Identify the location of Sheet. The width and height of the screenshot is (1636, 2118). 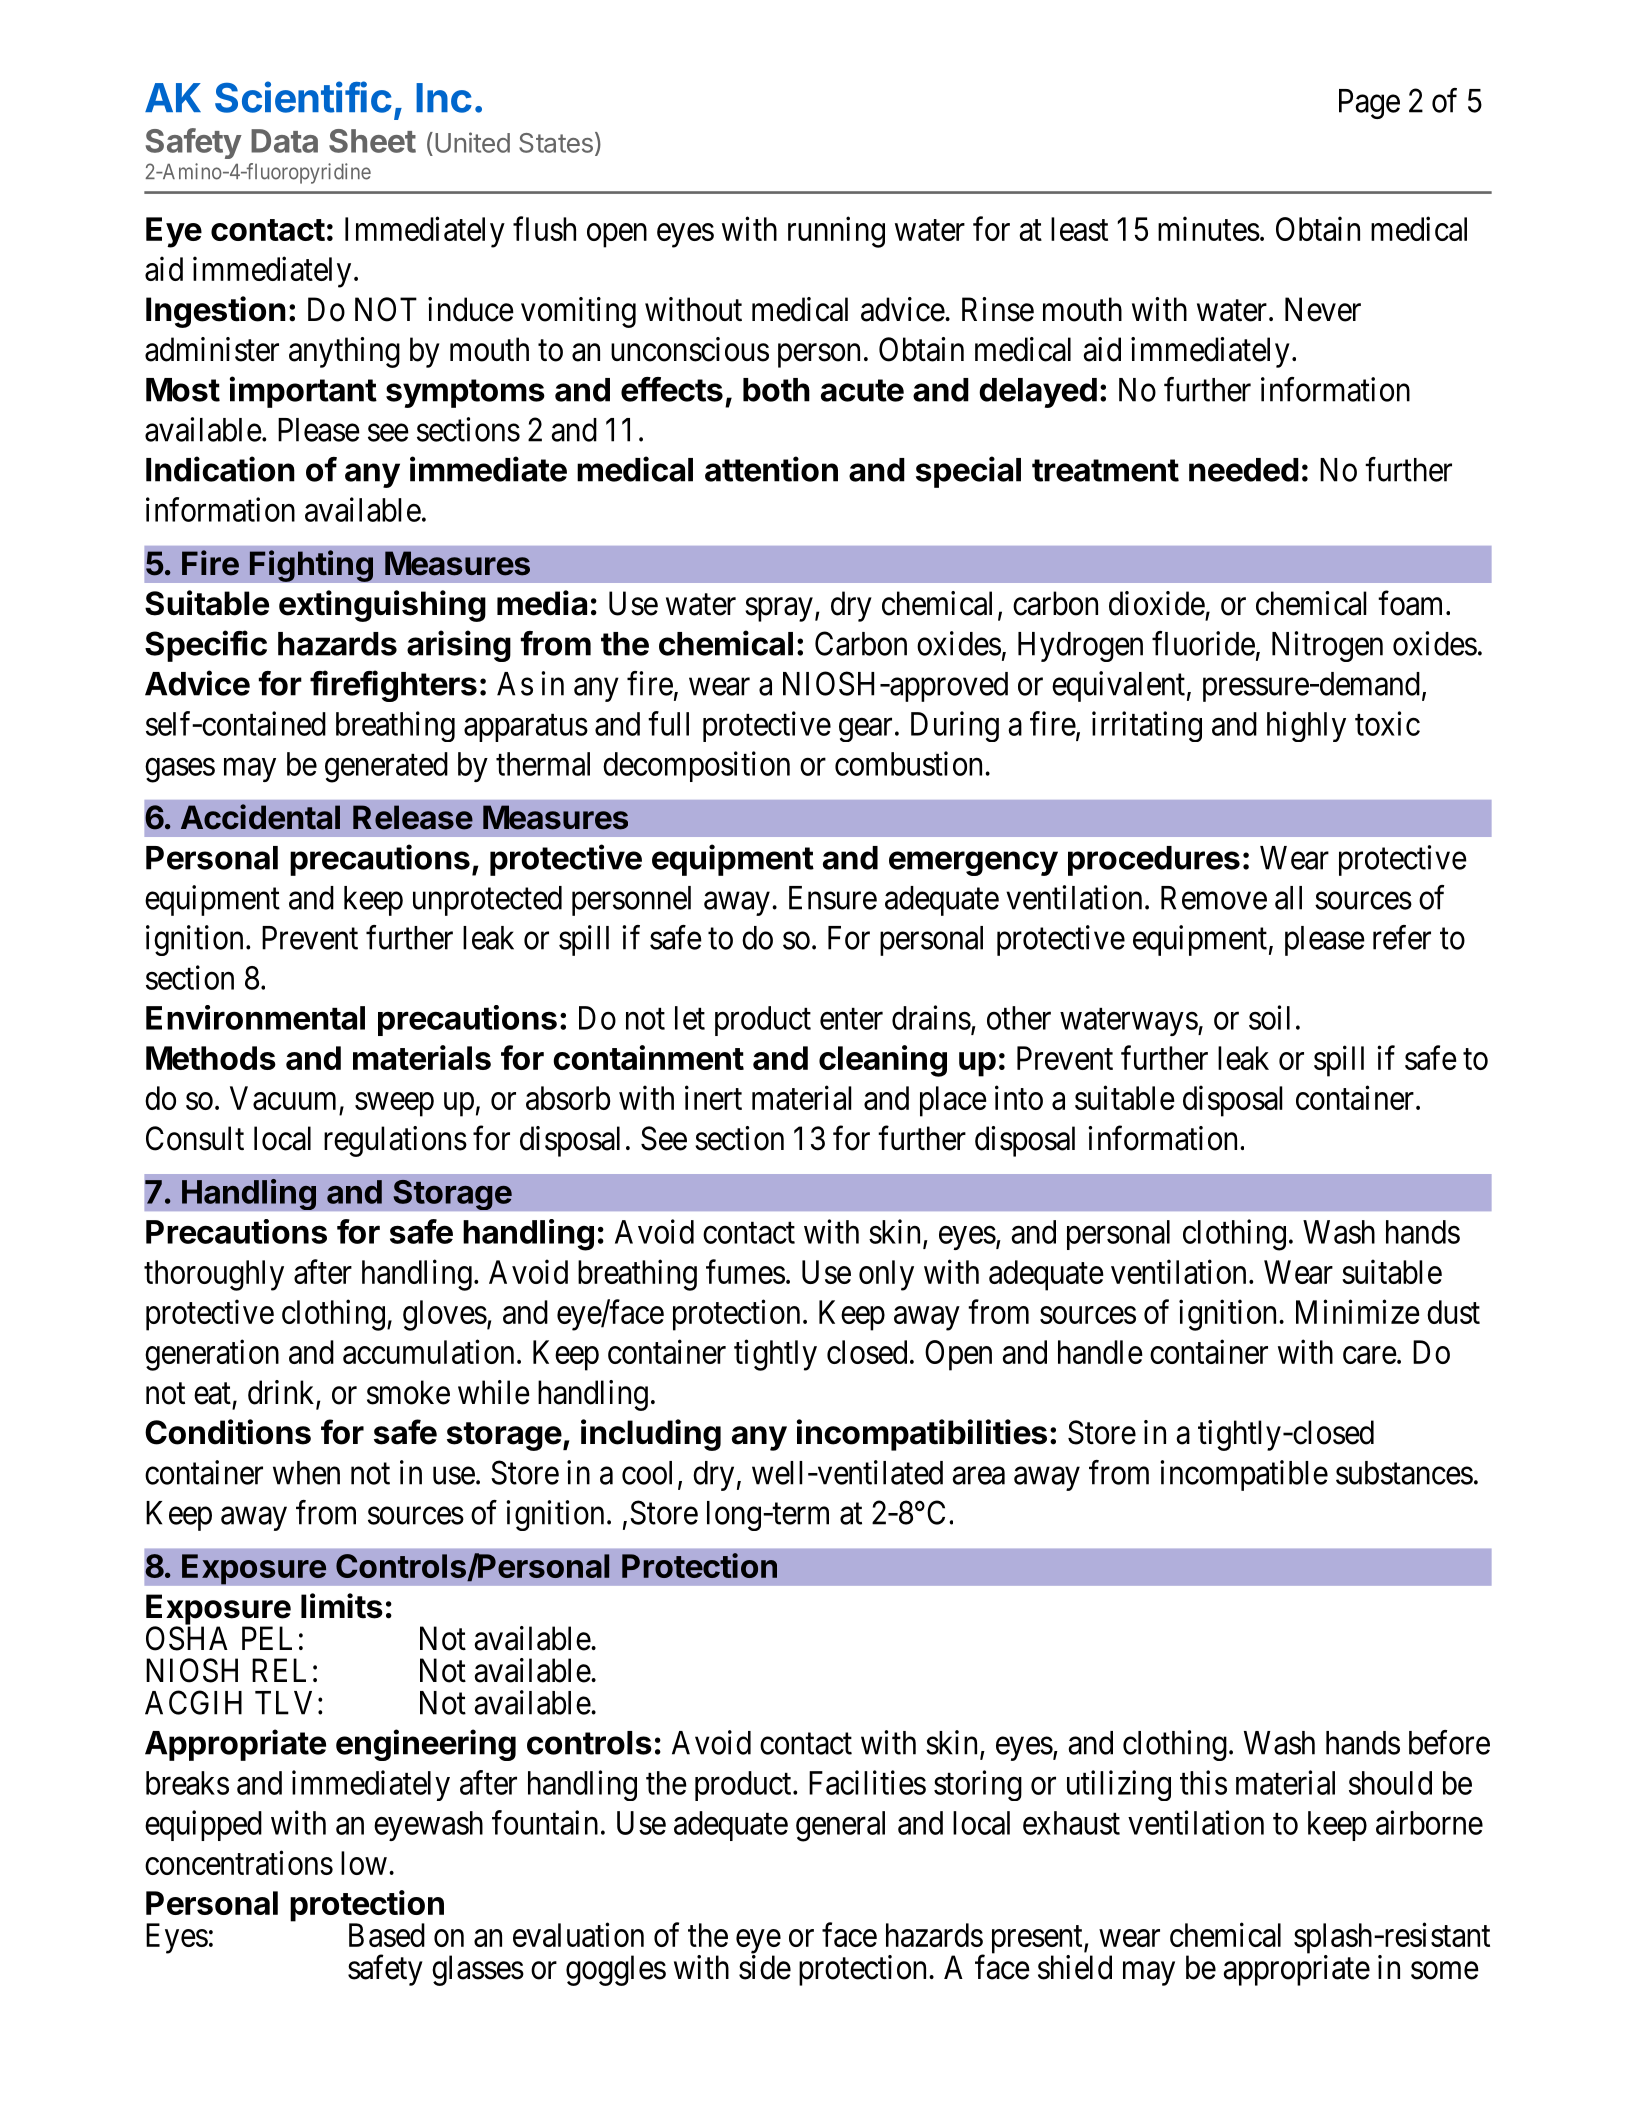
(372, 141).
